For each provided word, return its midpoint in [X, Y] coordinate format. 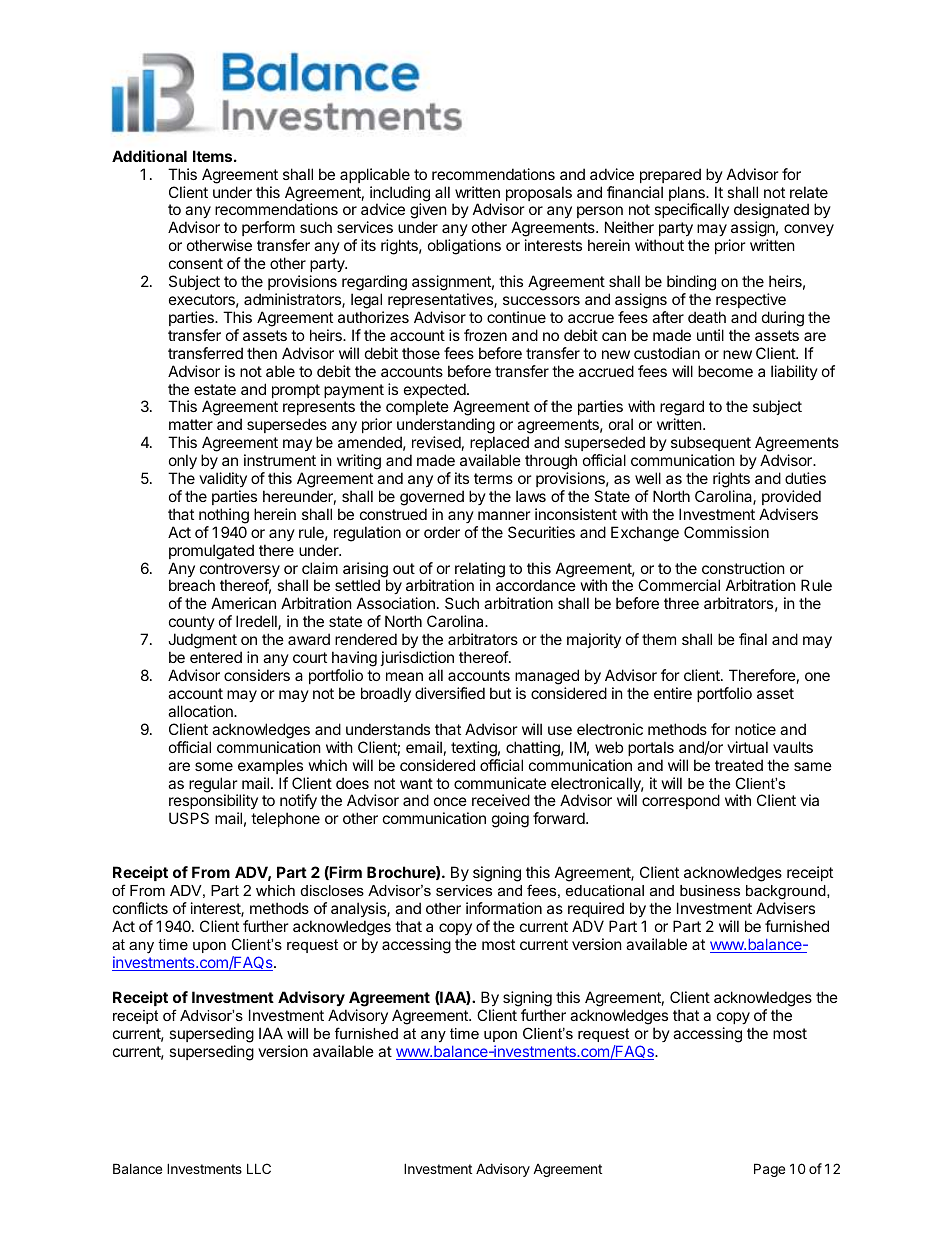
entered [216, 657]
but [500, 693]
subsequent [711, 443]
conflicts [140, 908]
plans [688, 195]
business [710, 890]
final [753, 639]
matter [191, 424]
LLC [259, 1168]
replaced [499, 443]
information [504, 908]
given [428, 212]
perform [269, 230]
